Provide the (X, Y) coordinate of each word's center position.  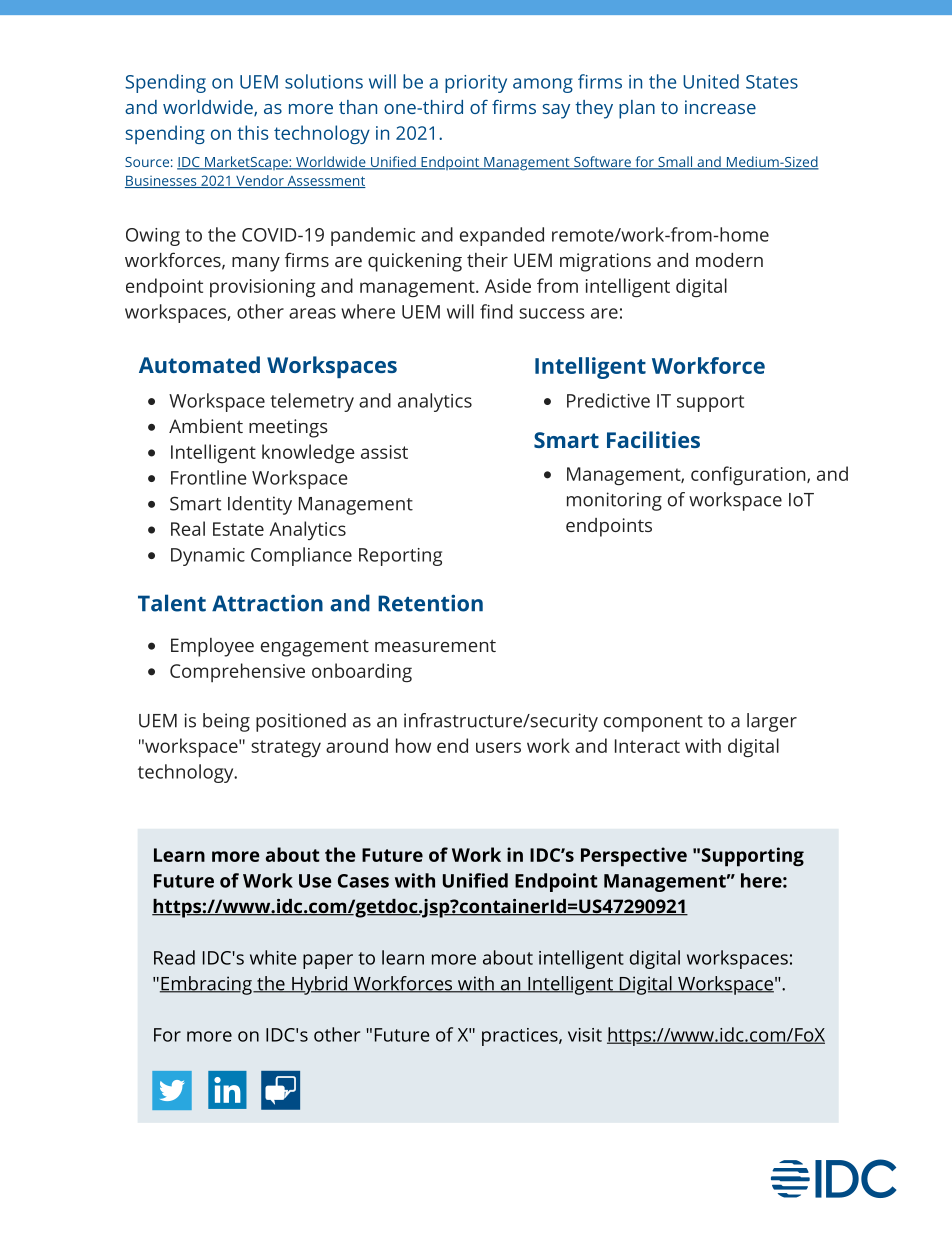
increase (720, 107)
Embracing (207, 985)
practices (521, 1037)
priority (476, 84)
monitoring (614, 501)
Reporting (400, 557)
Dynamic (208, 557)
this (252, 132)
